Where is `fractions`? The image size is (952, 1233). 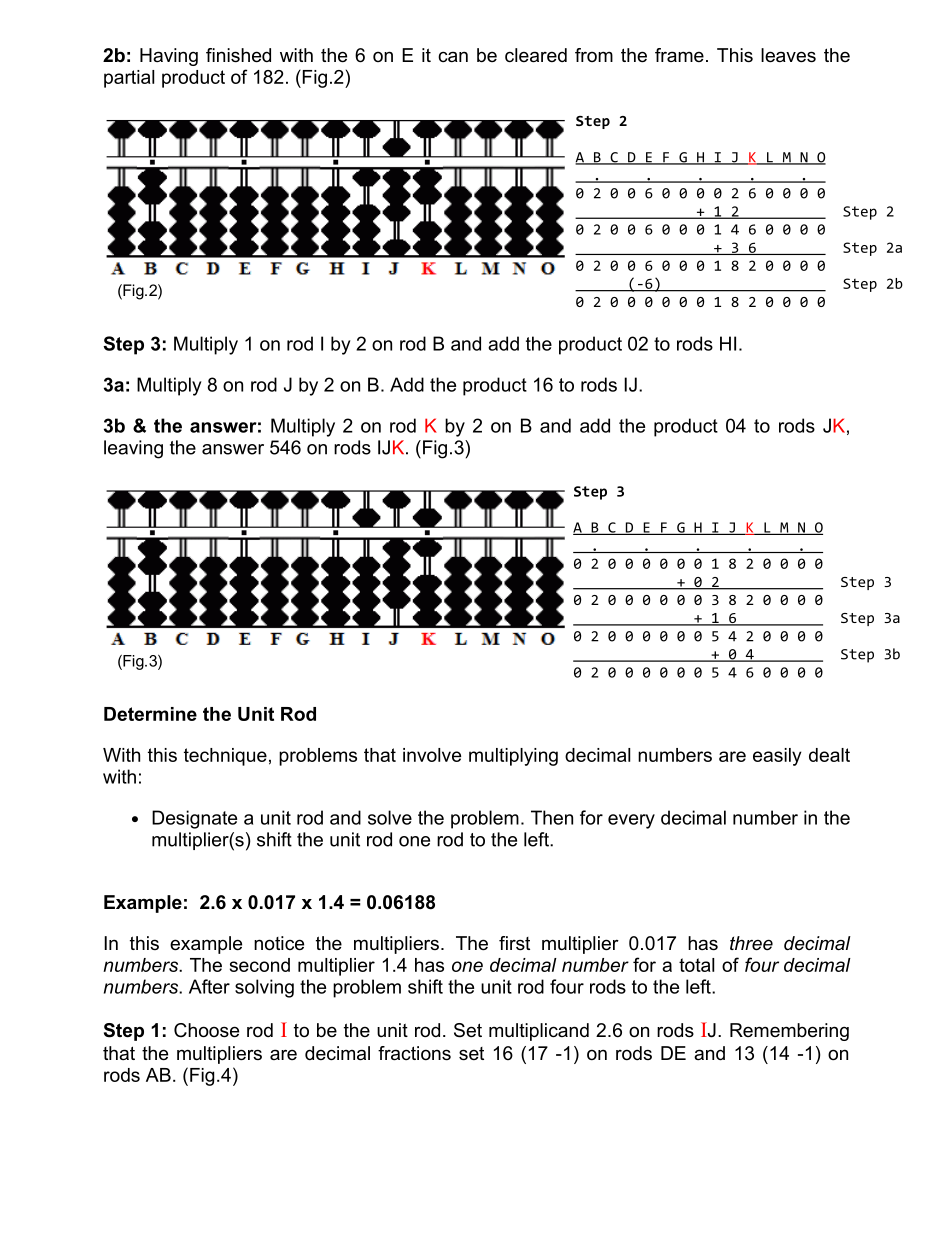
fractions is located at coordinates (414, 1053).
